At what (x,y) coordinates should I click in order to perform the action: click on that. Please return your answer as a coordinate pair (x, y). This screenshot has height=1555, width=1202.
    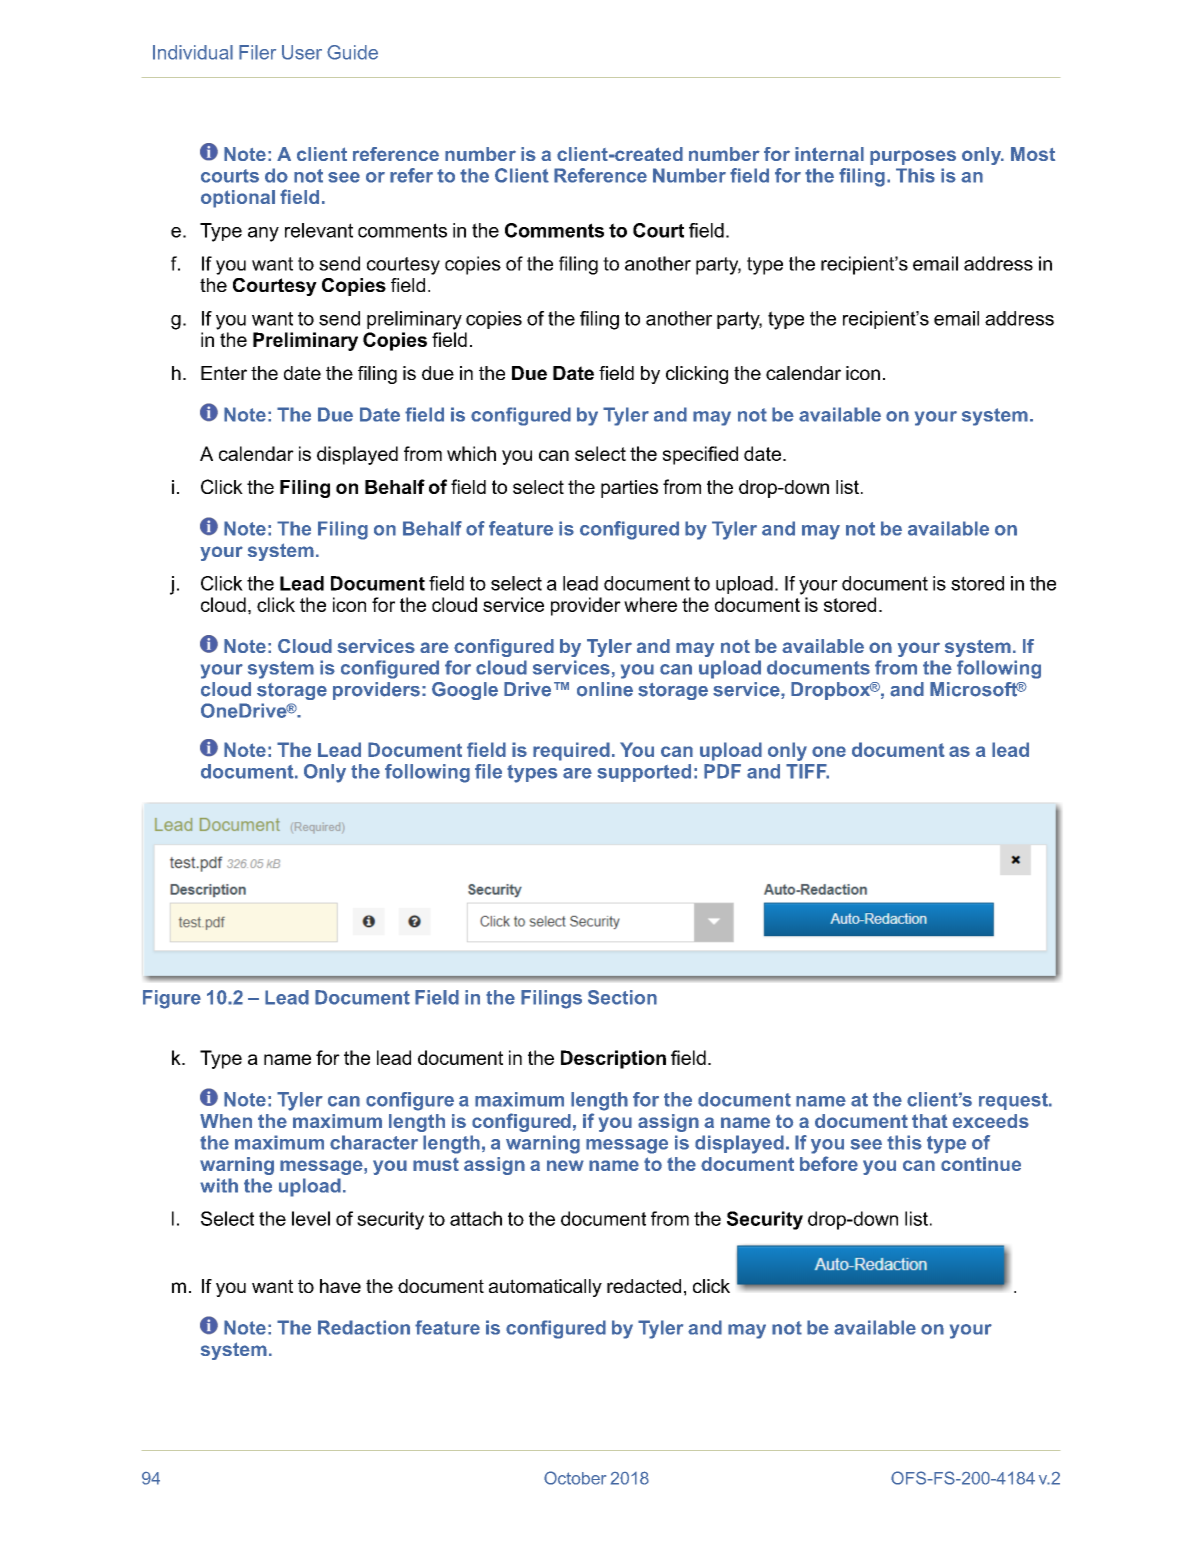
    Looking at the image, I should click on (930, 1121).
